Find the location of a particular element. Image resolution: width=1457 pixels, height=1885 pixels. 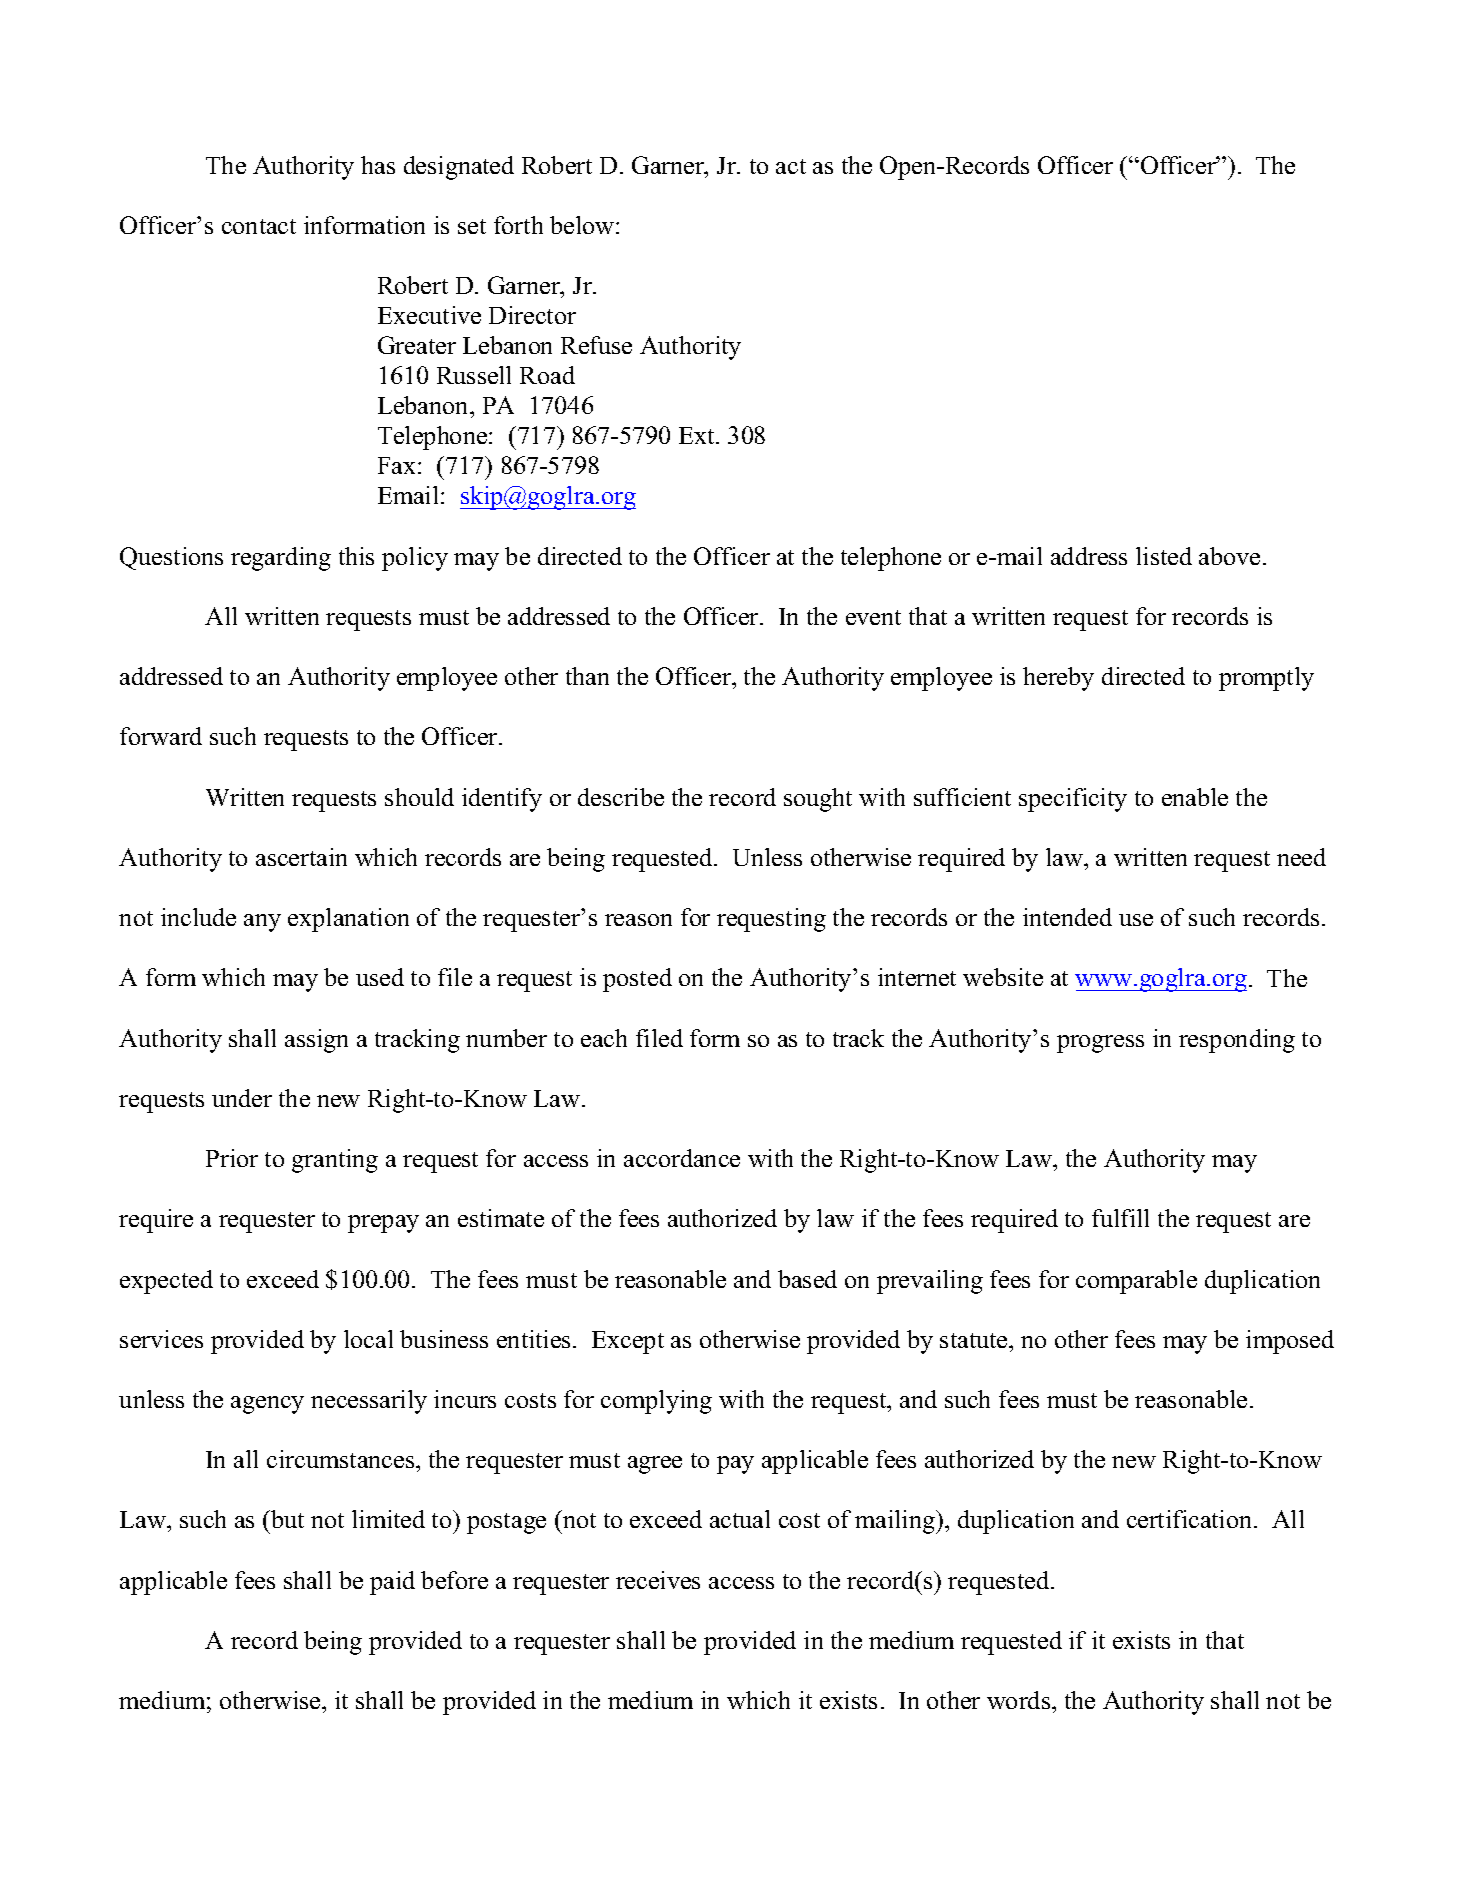

listed is located at coordinates (1164, 556).
